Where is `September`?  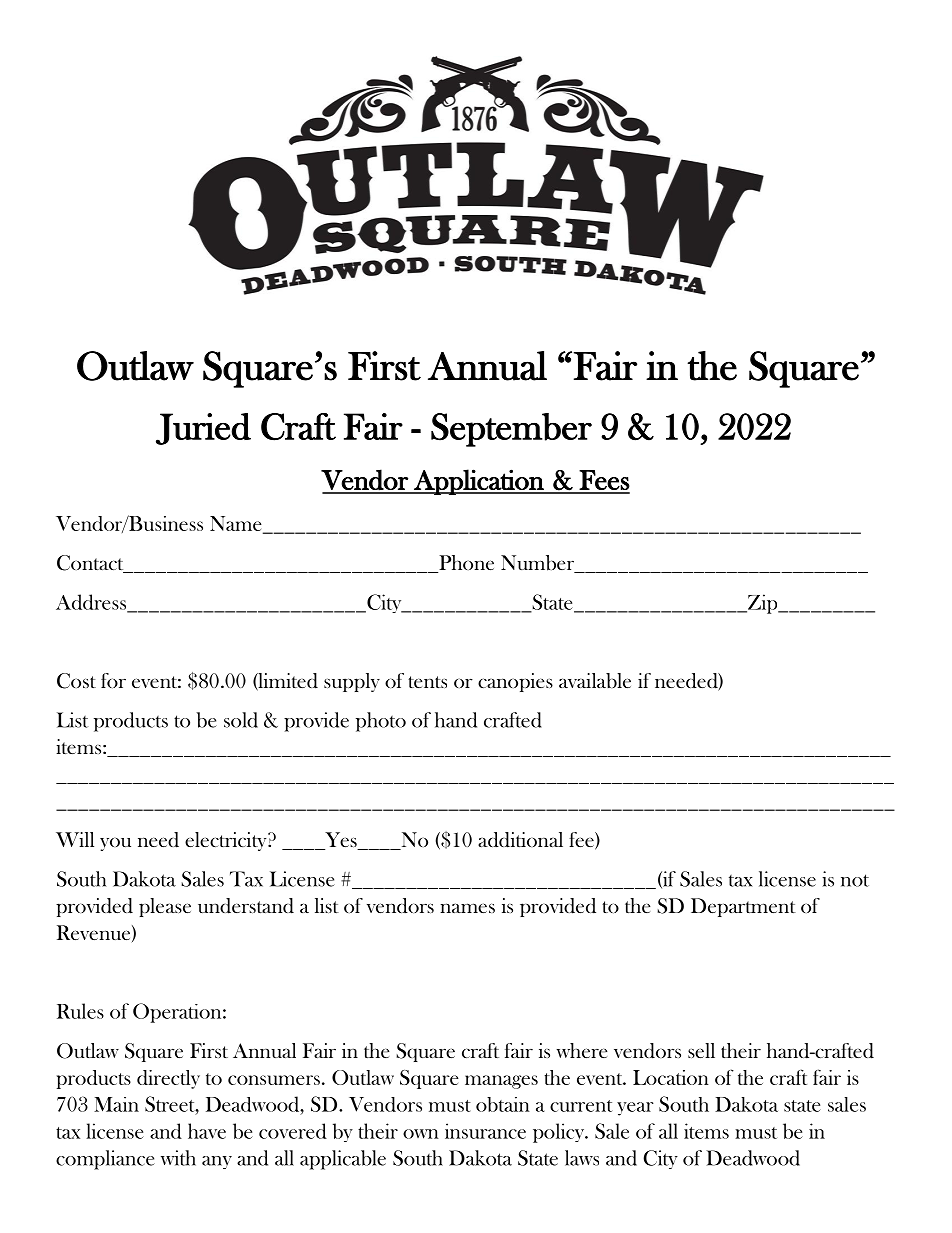 September is located at coordinates (511, 430).
